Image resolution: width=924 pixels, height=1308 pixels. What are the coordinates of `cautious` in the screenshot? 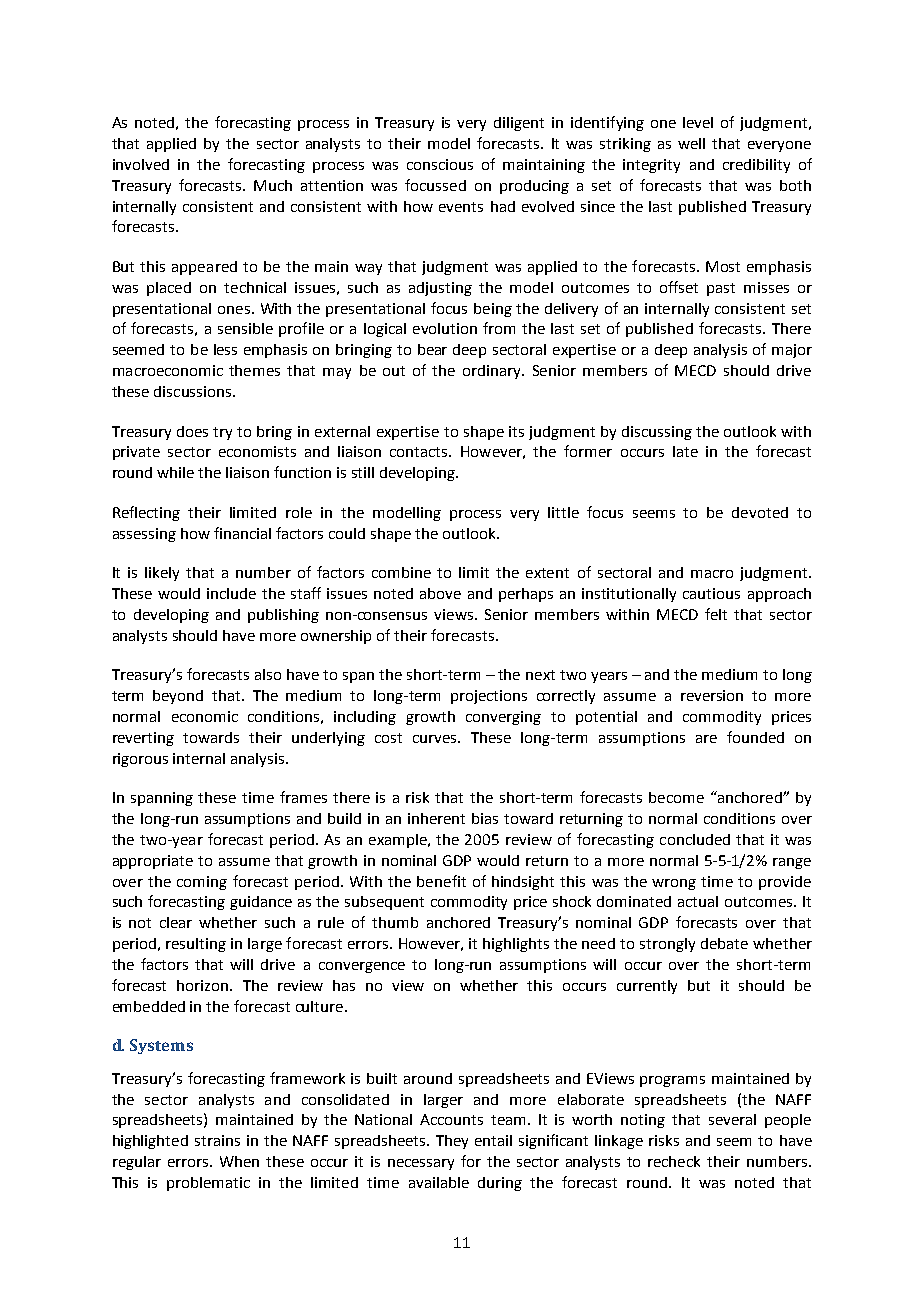 It's located at (711, 593).
